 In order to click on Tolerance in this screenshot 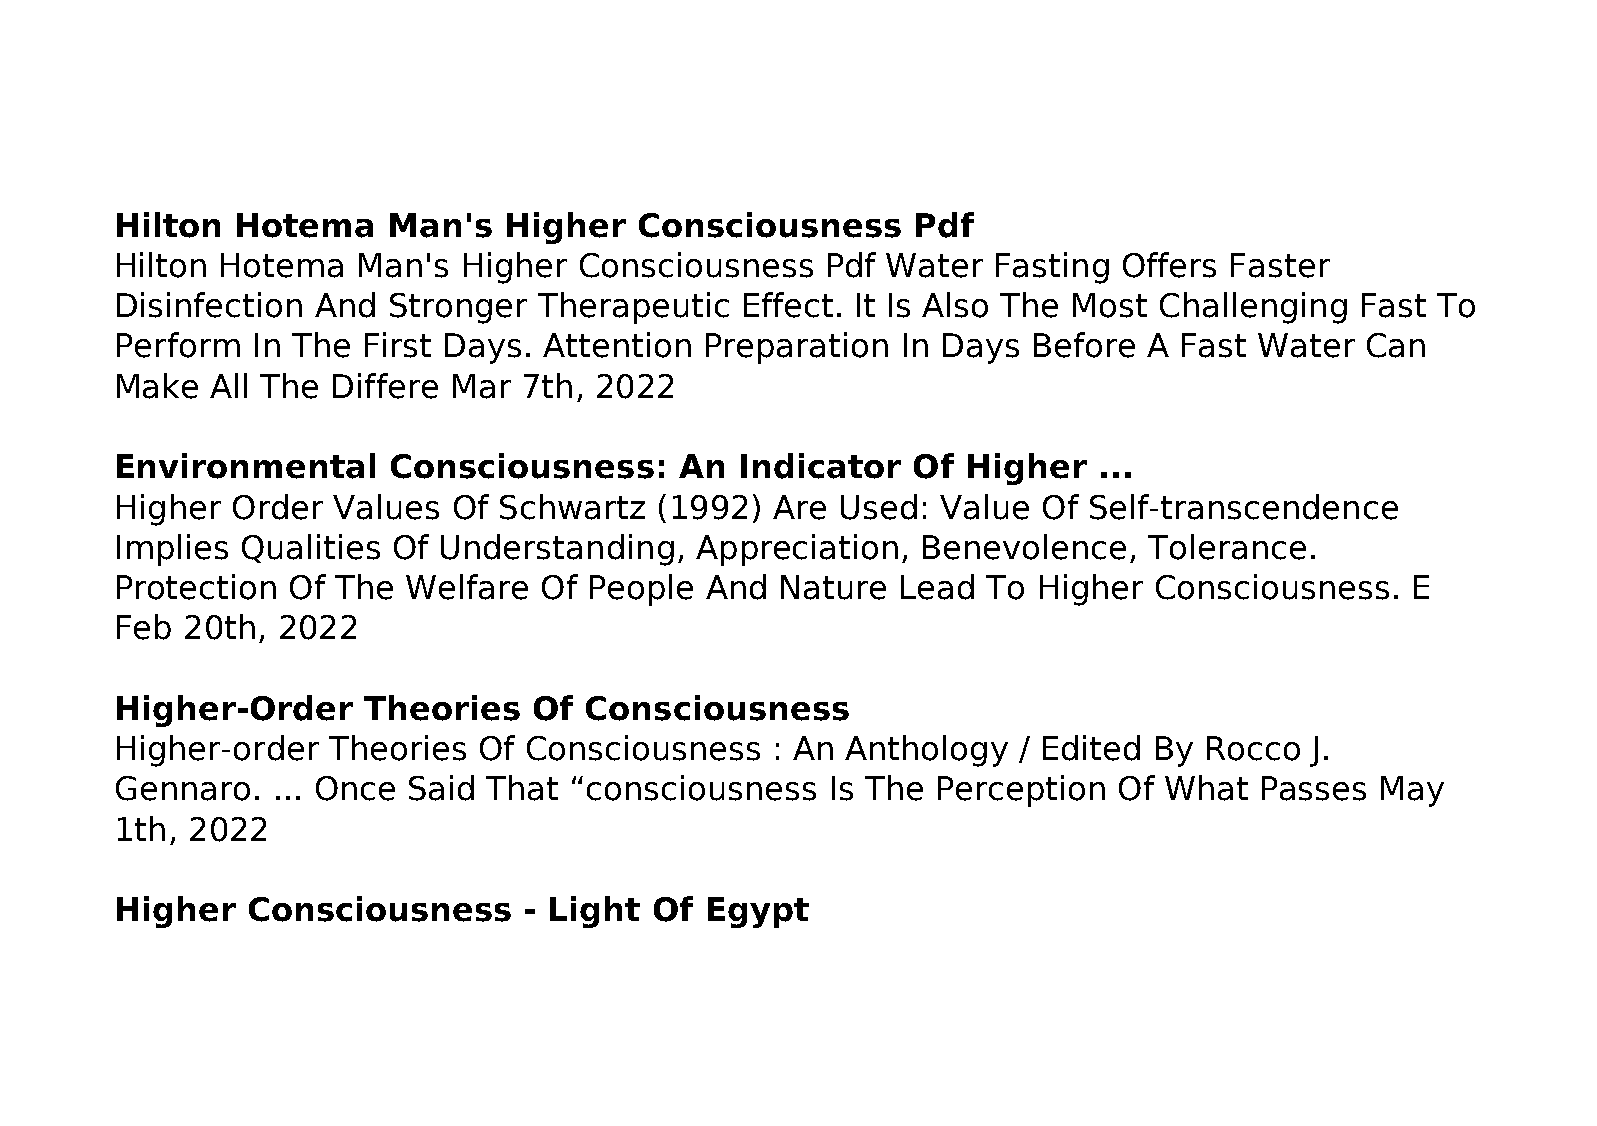, I will do `click(1227, 547)`.
